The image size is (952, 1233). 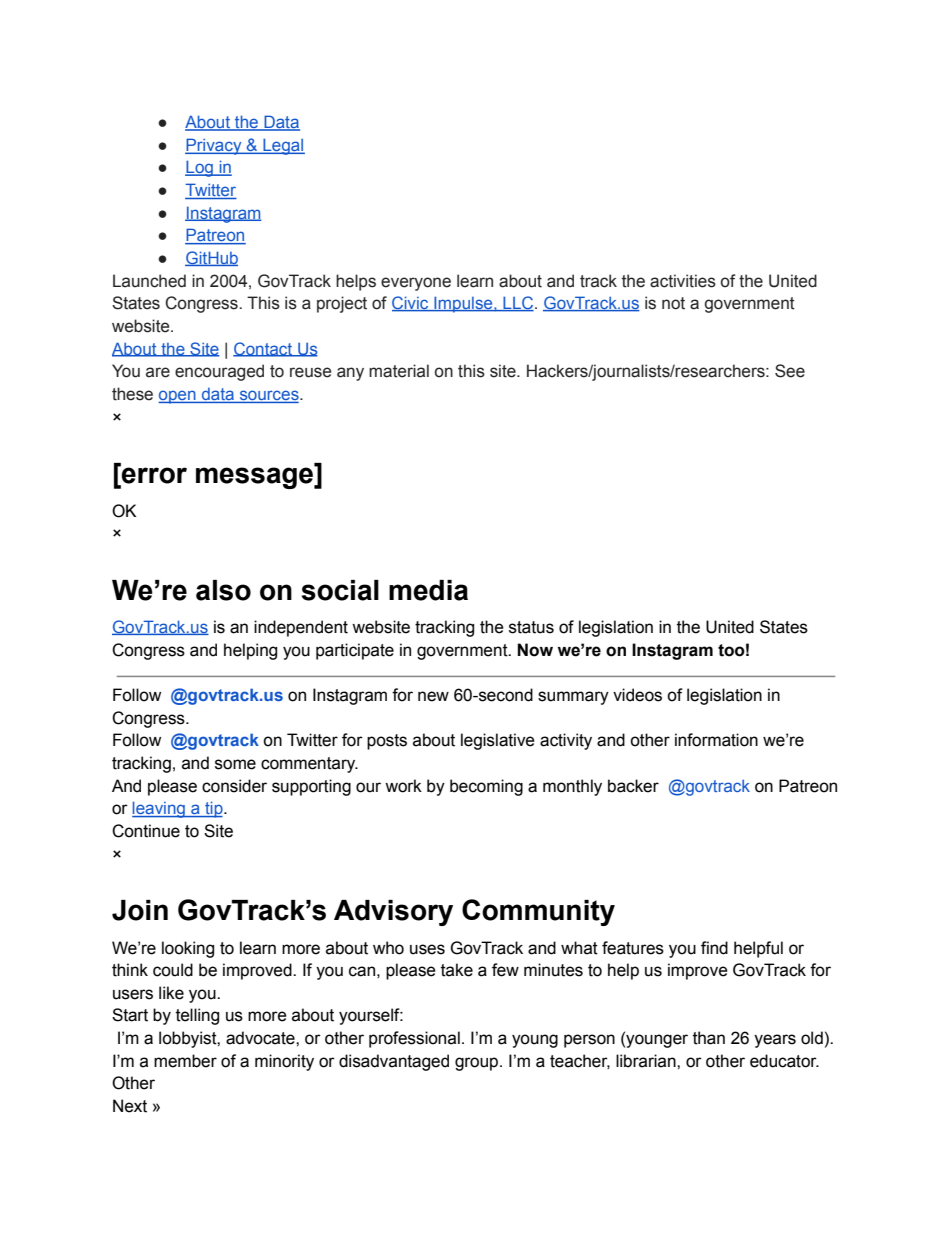 I want to click on videos, so click(x=637, y=695).
